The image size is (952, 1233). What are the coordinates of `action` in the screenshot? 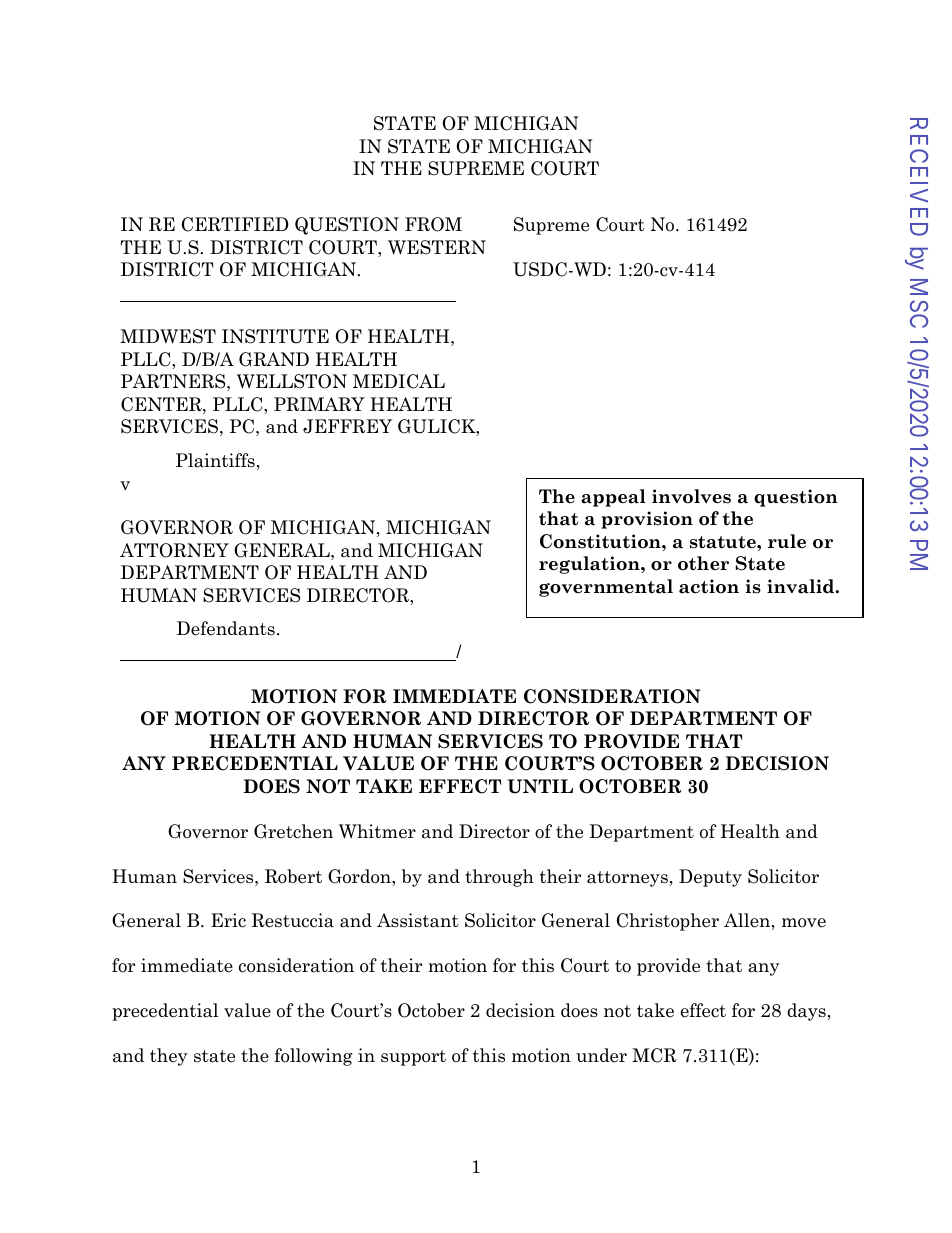 It's located at (709, 586).
